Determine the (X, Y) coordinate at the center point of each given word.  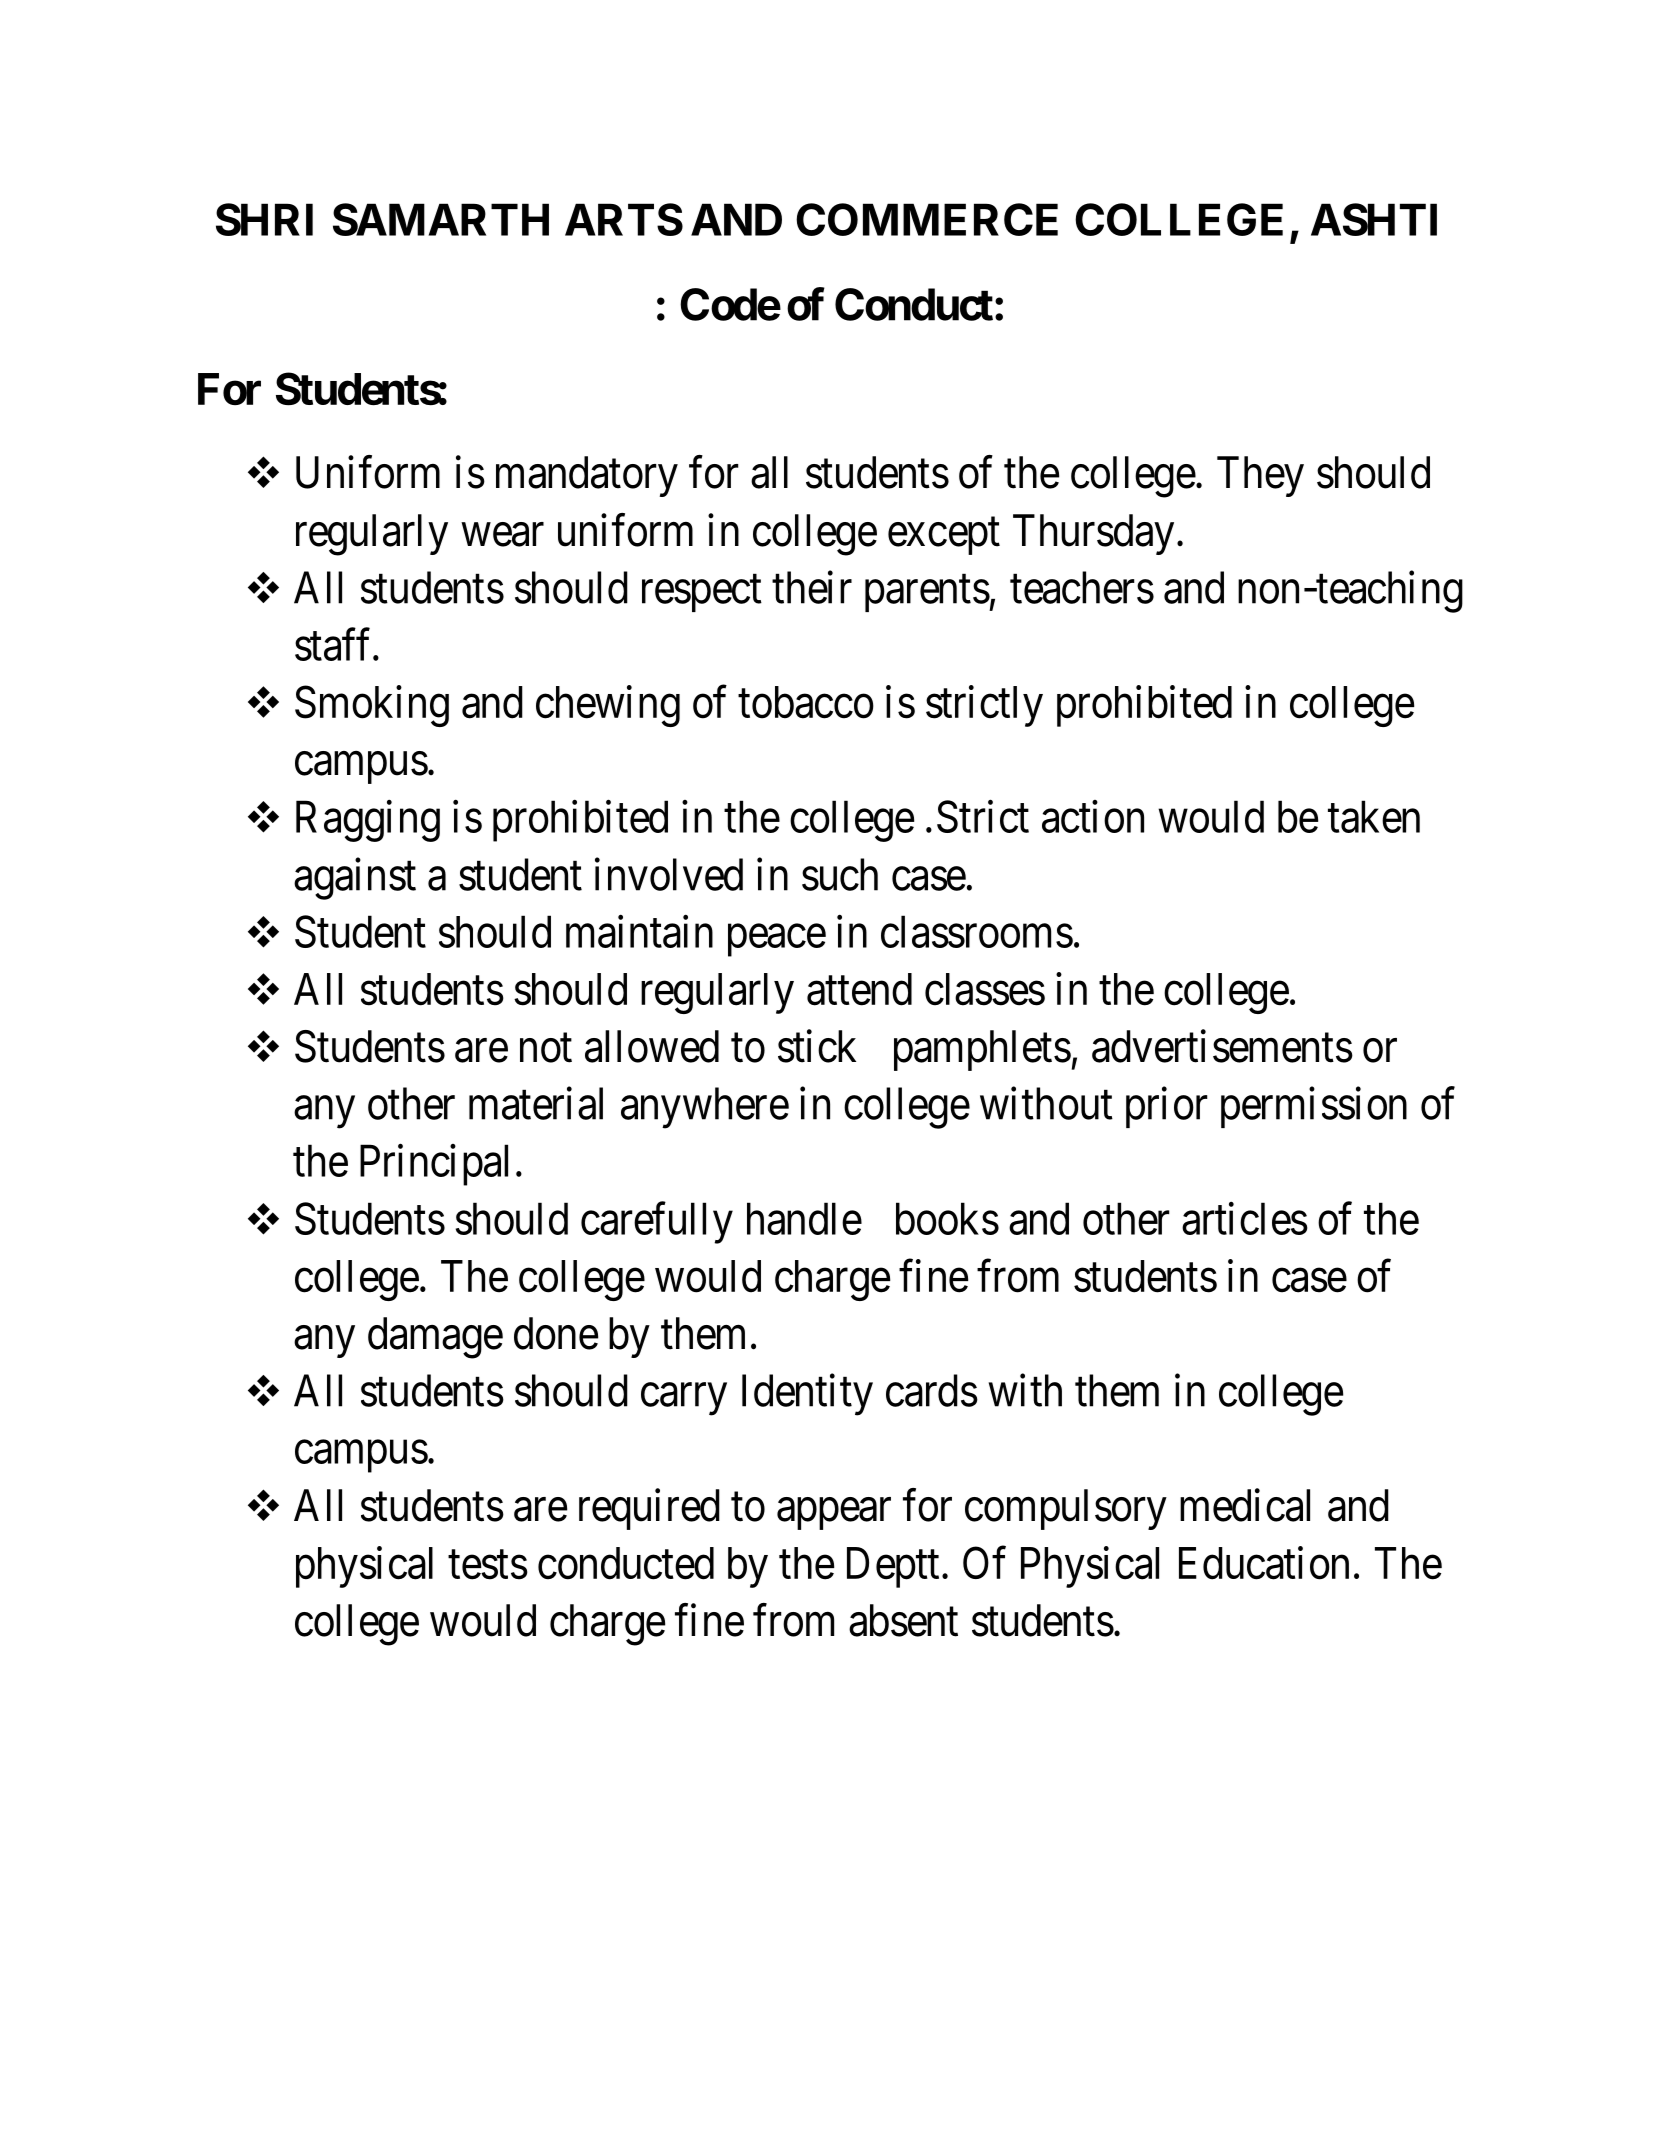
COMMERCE (927, 219)
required (649, 1509)
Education (1264, 1563)
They (1260, 476)
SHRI (264, 219)
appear (834, 1514)
